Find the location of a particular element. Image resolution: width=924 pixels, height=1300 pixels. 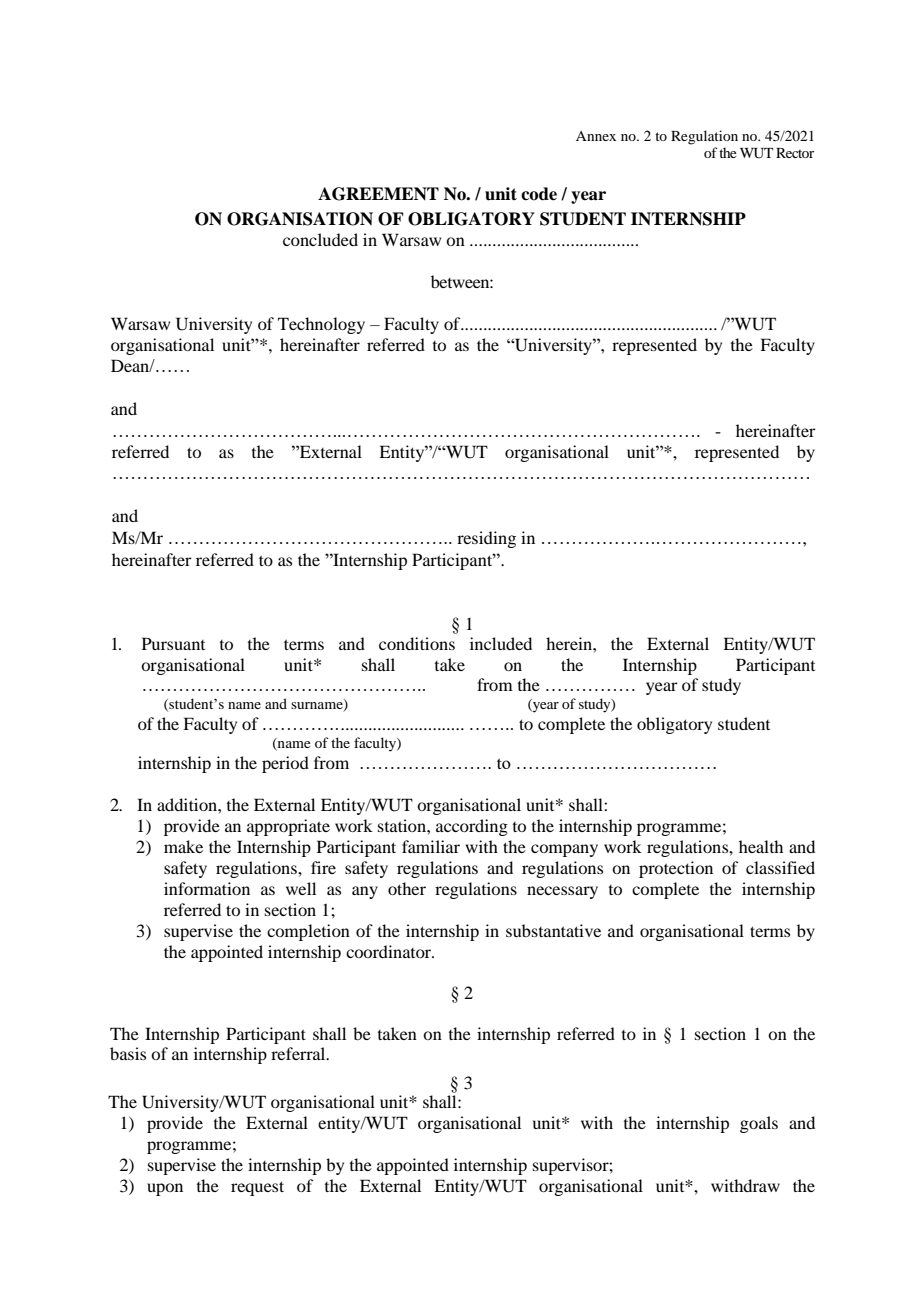

Rector is located at coordinates (795, 153).
